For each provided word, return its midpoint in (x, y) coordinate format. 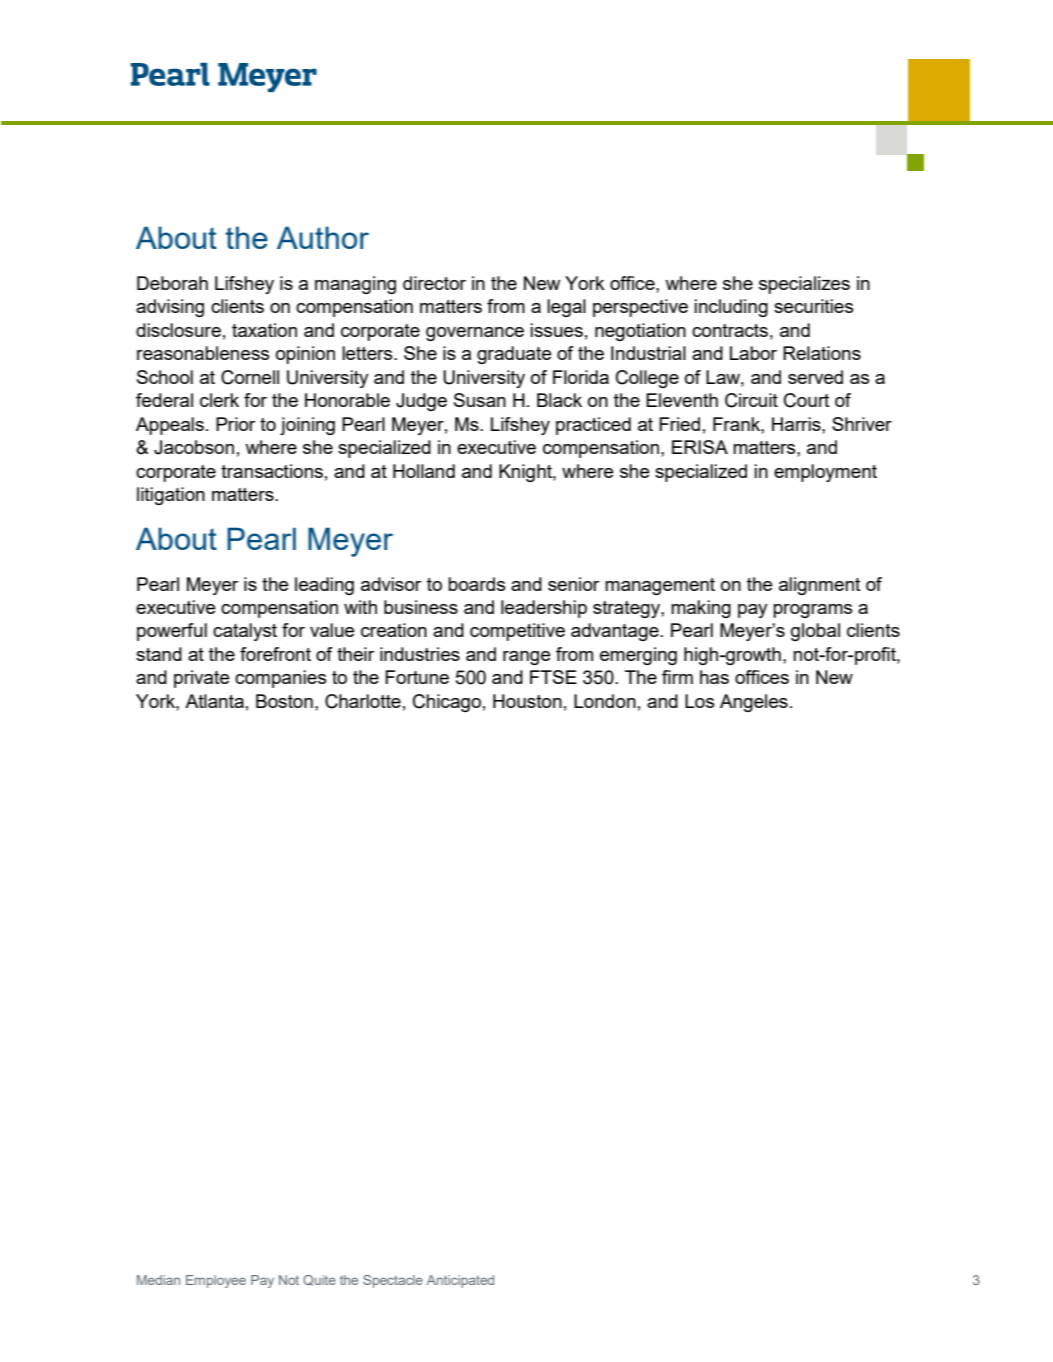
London (605, 701)
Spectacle (393, 1281)
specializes (804, 285)
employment (825, 473)
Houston (527, 701)
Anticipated (460, 1281)
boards (476, 584)
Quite (319, 1280)
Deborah (172, 283)
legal (566, 308)
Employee (216, 1281)
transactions (272, 471)
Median (158, 1280)
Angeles (754, 703)
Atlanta (214, 701)
